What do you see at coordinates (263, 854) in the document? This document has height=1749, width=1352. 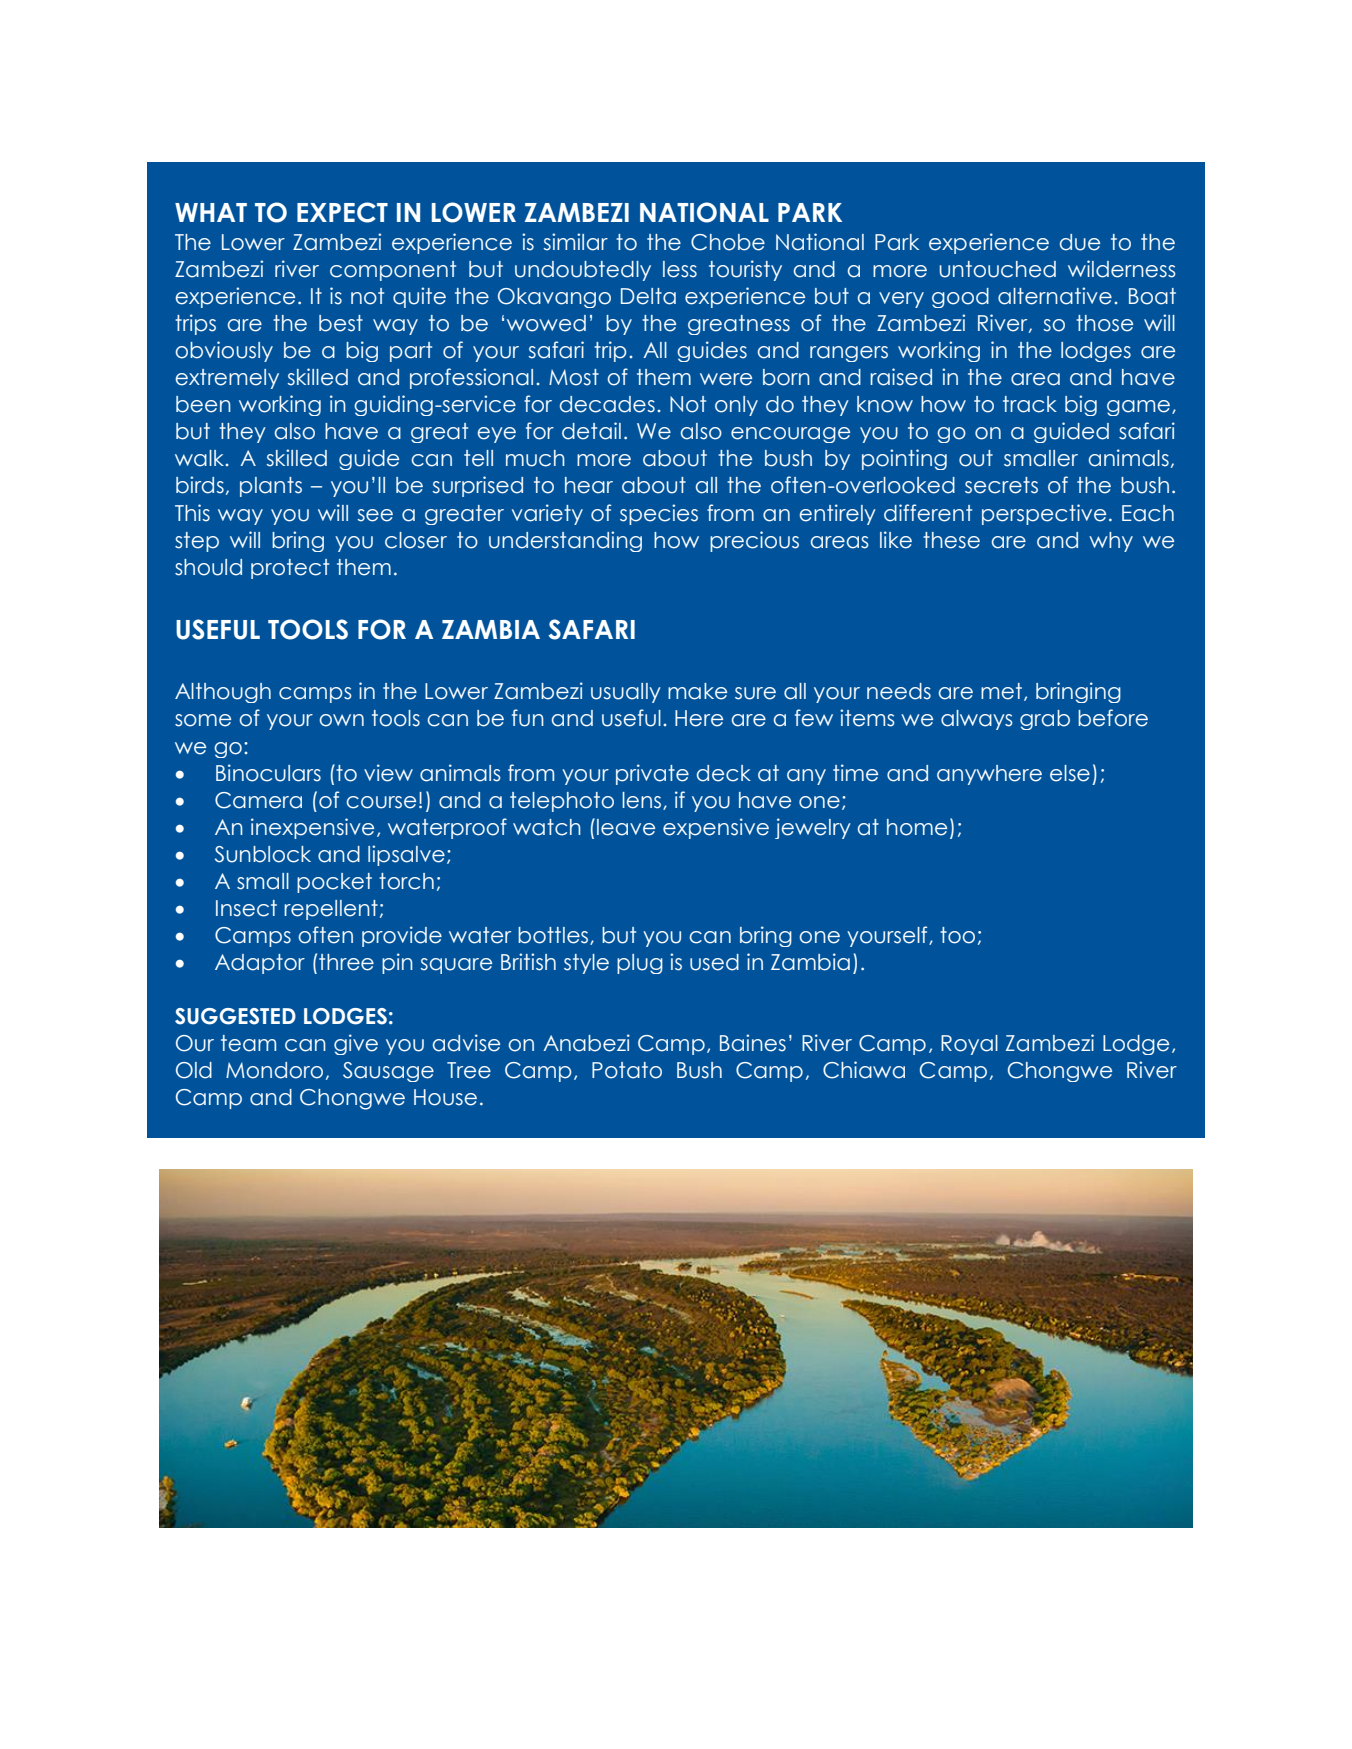 I see `Sunblock` at bounding box center [263, 854].
